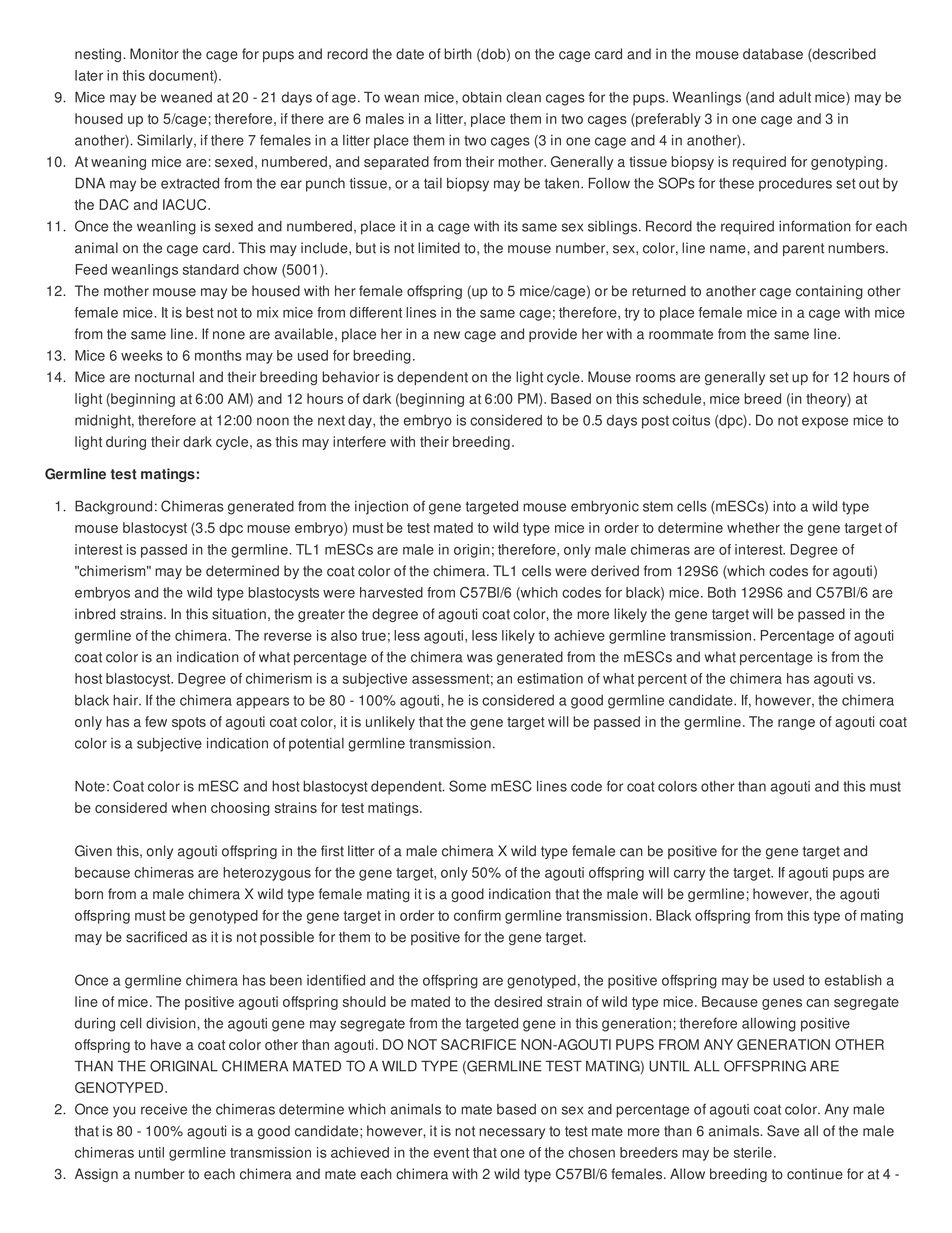 The image size is (952, 1233). I want to click on event, so click(451, 1153).
